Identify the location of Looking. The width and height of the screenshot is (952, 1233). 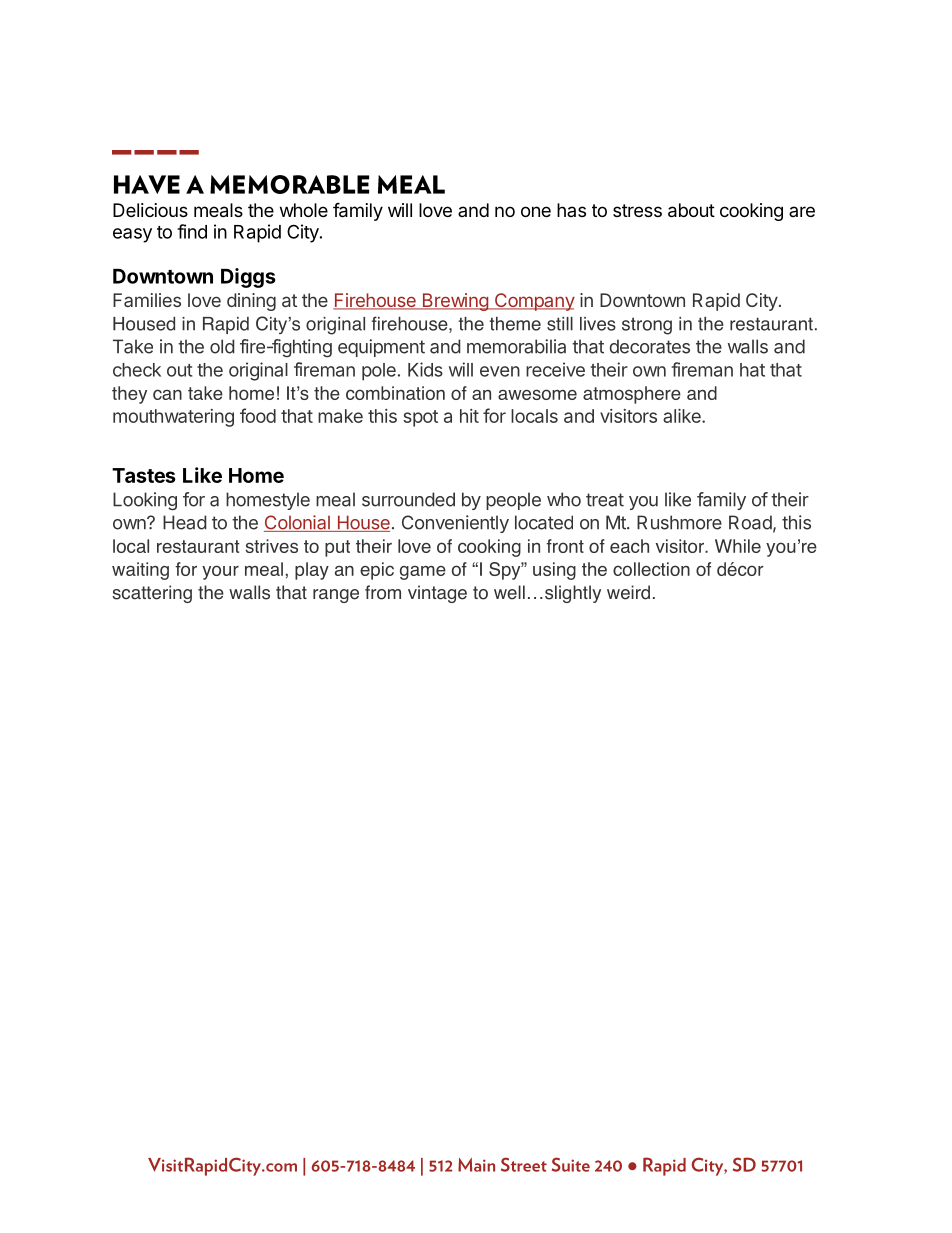
(145, 501).
